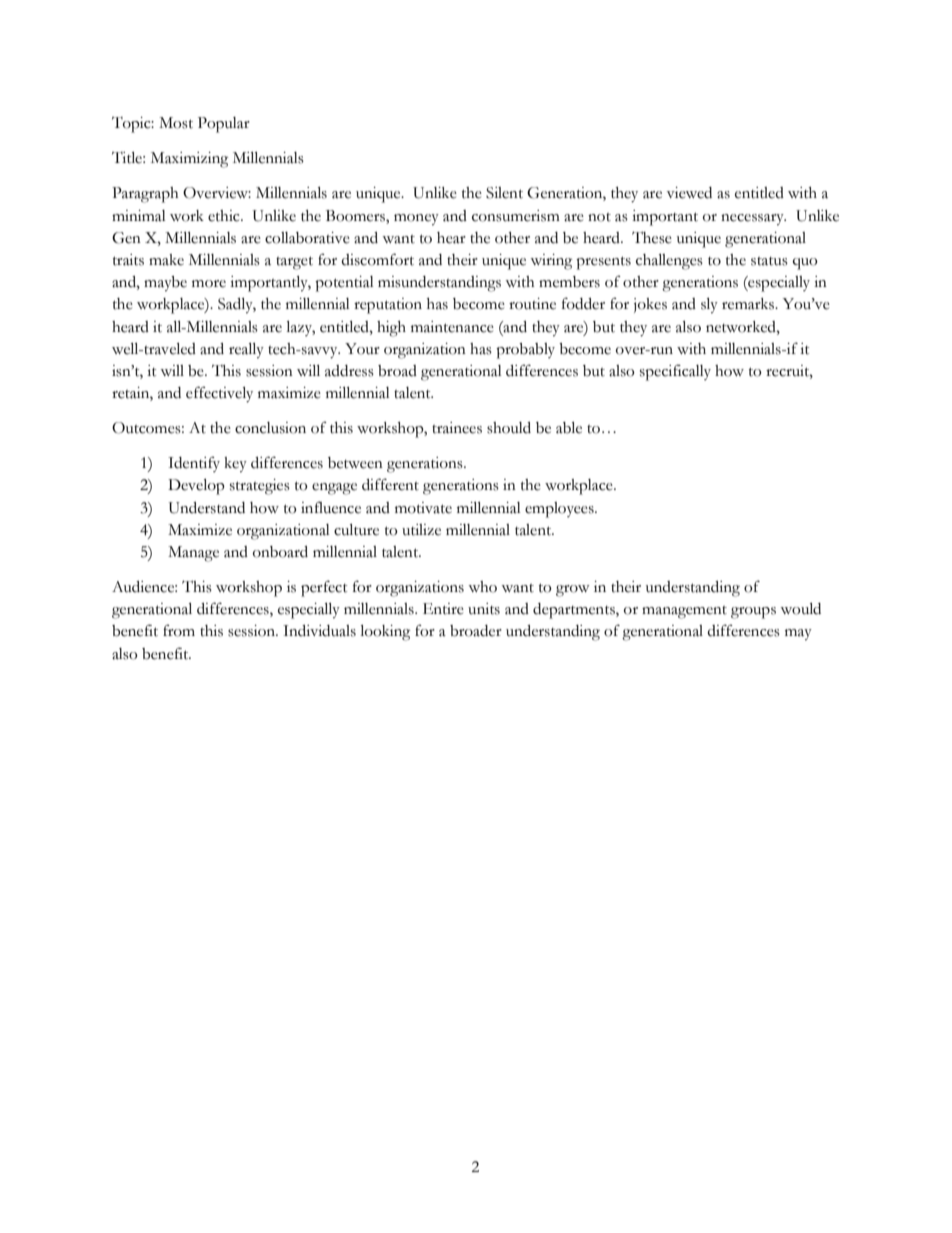 The width and height of the screenshot is (952, 1233). I want to click on from, so click(179, 630).
